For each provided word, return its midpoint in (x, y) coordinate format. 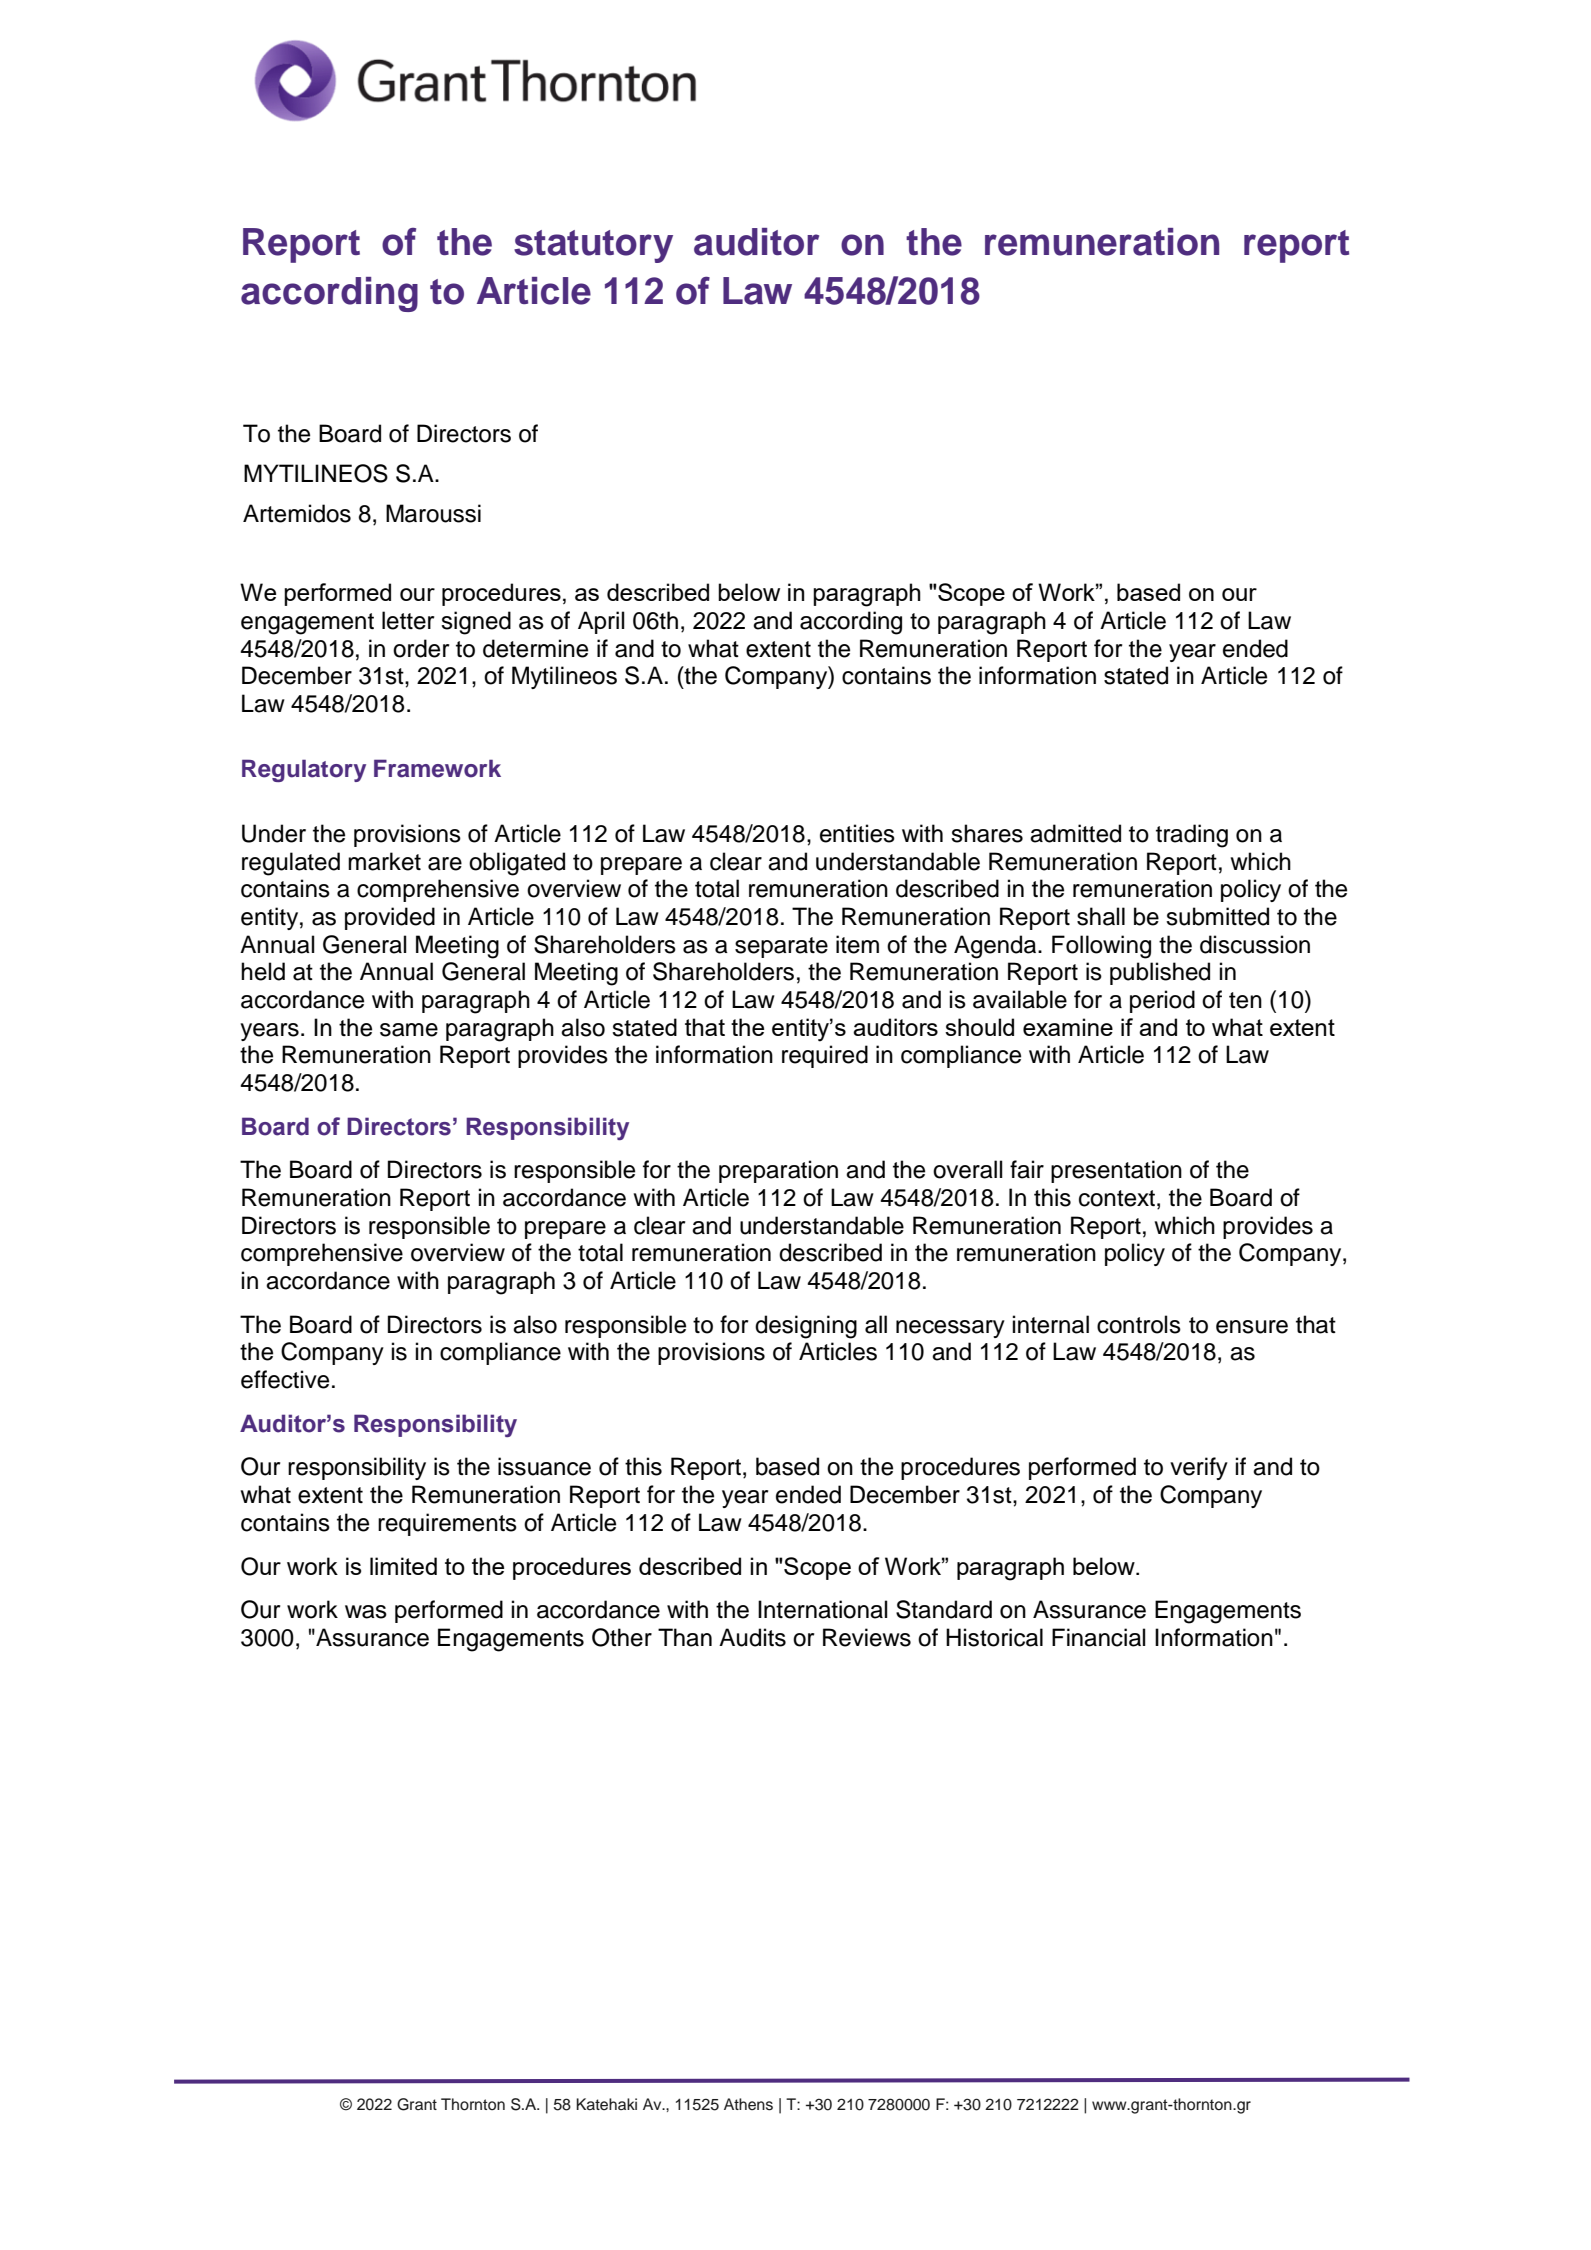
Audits (752, 1637)
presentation (1116, 1171)
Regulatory (304, 770)
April (601, 622)
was (366, 1612)
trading (1192, 836)
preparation (778, 1171)
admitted (1075, 833)
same (409, 1030)
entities (857, 833)
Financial (1098, 1637)
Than (685, 1637)
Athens (748, 2104)
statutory (593, 246)
